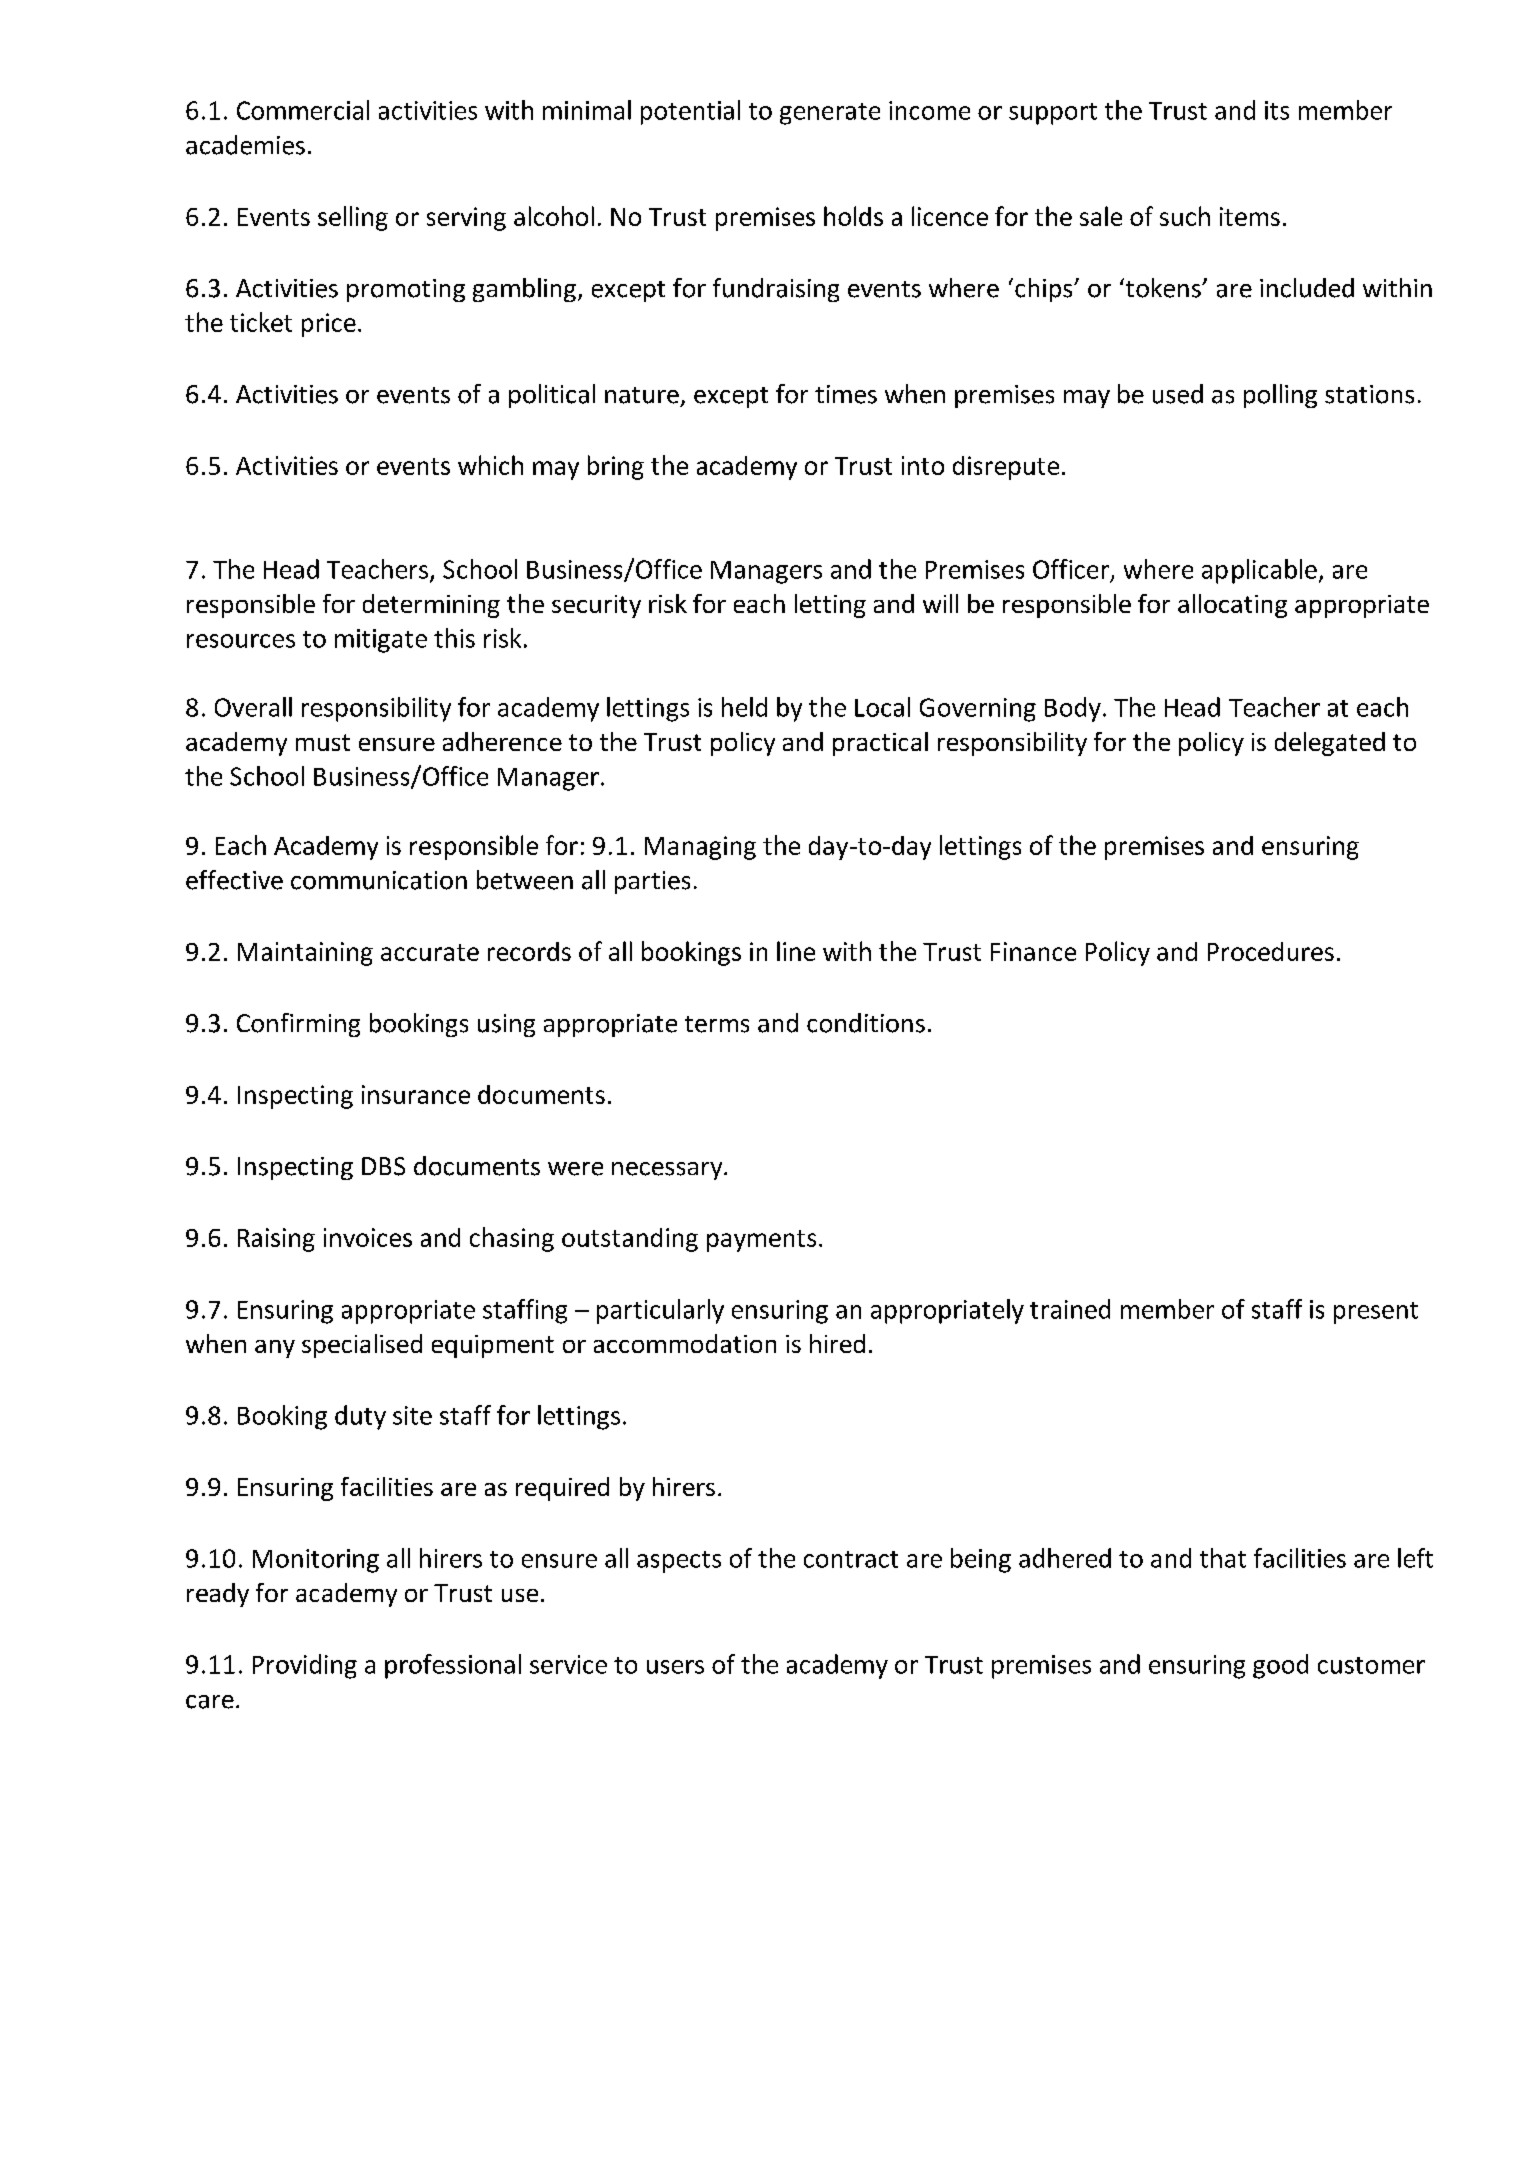 This screenshot has height=2162, width=1530. What do you see at coordinates (675, 1667) in the screenshot?
I see `users` at bounding box center [675, 1667].
